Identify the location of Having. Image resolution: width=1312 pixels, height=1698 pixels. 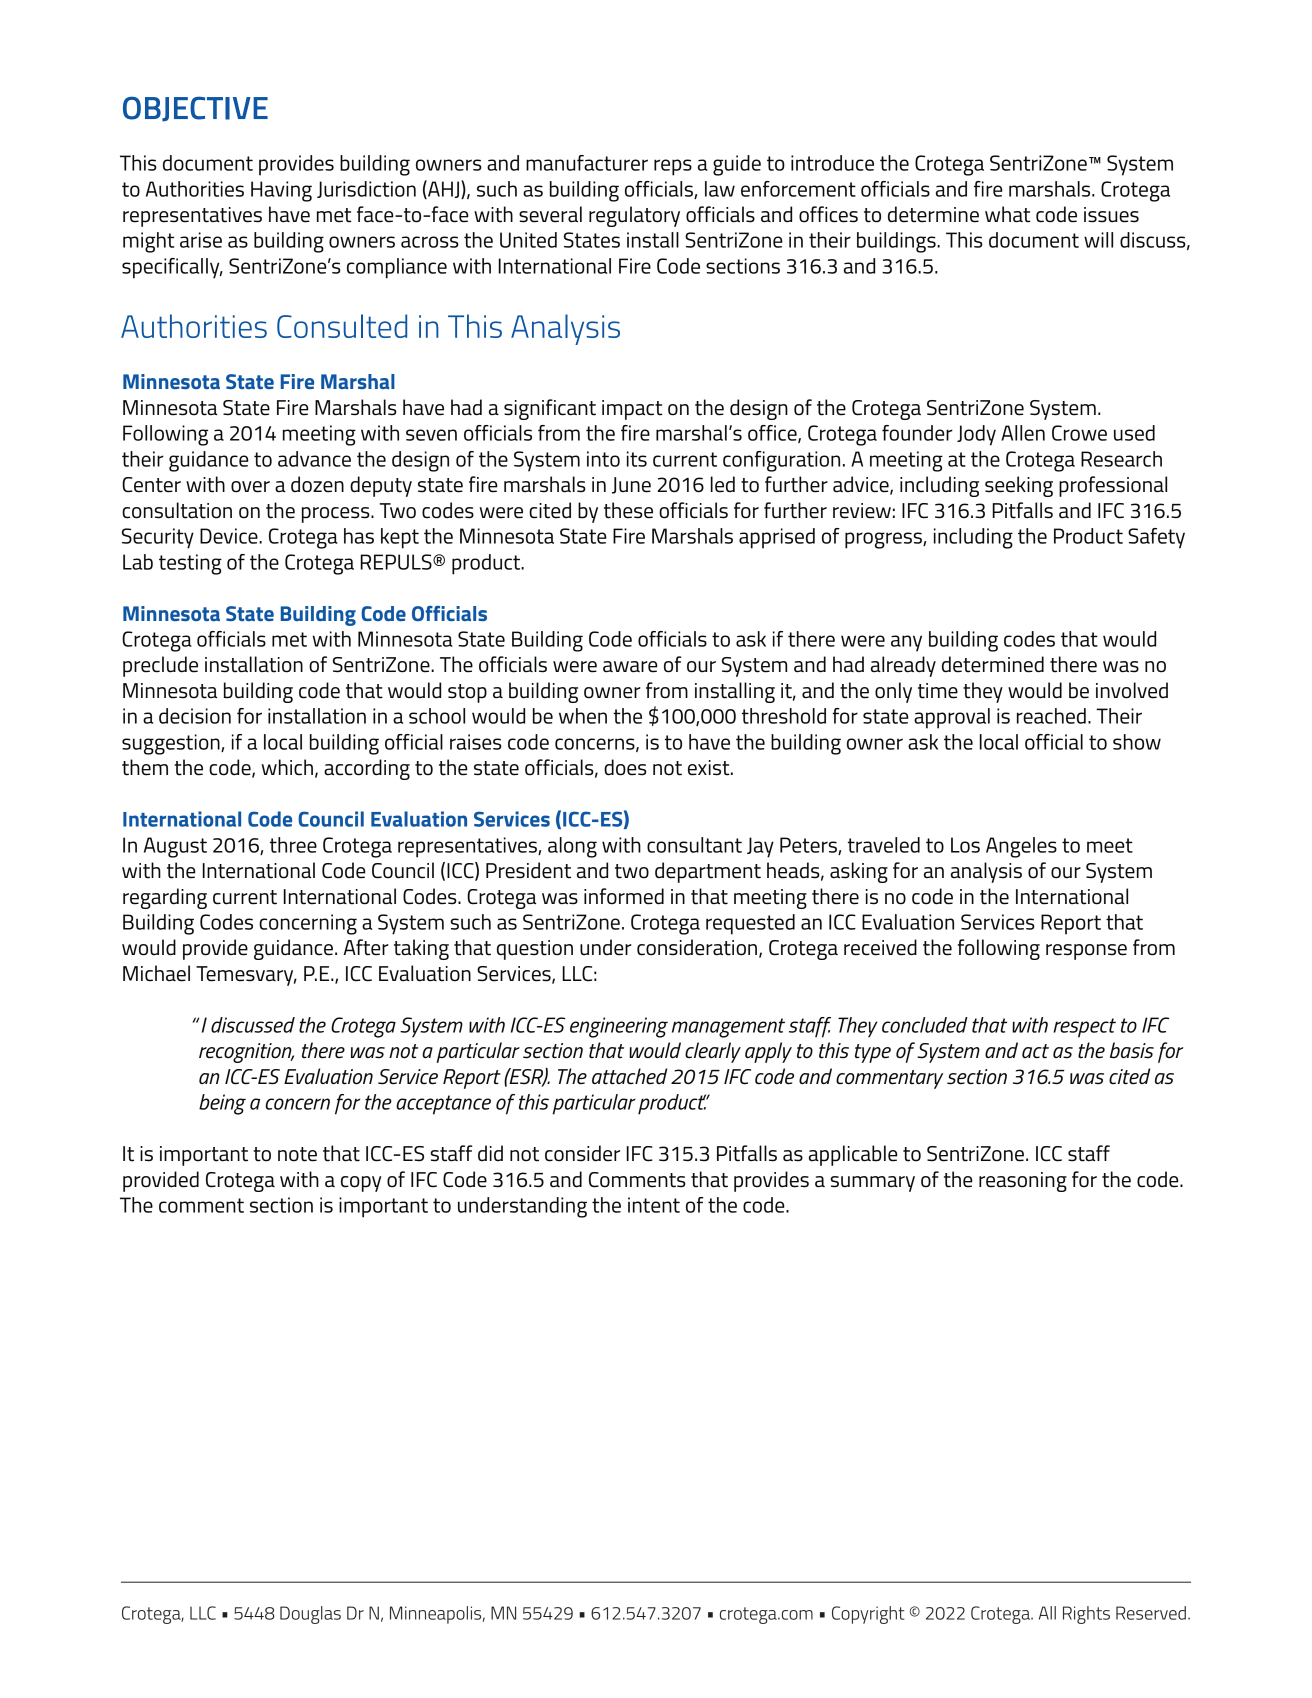
(281, 191).
